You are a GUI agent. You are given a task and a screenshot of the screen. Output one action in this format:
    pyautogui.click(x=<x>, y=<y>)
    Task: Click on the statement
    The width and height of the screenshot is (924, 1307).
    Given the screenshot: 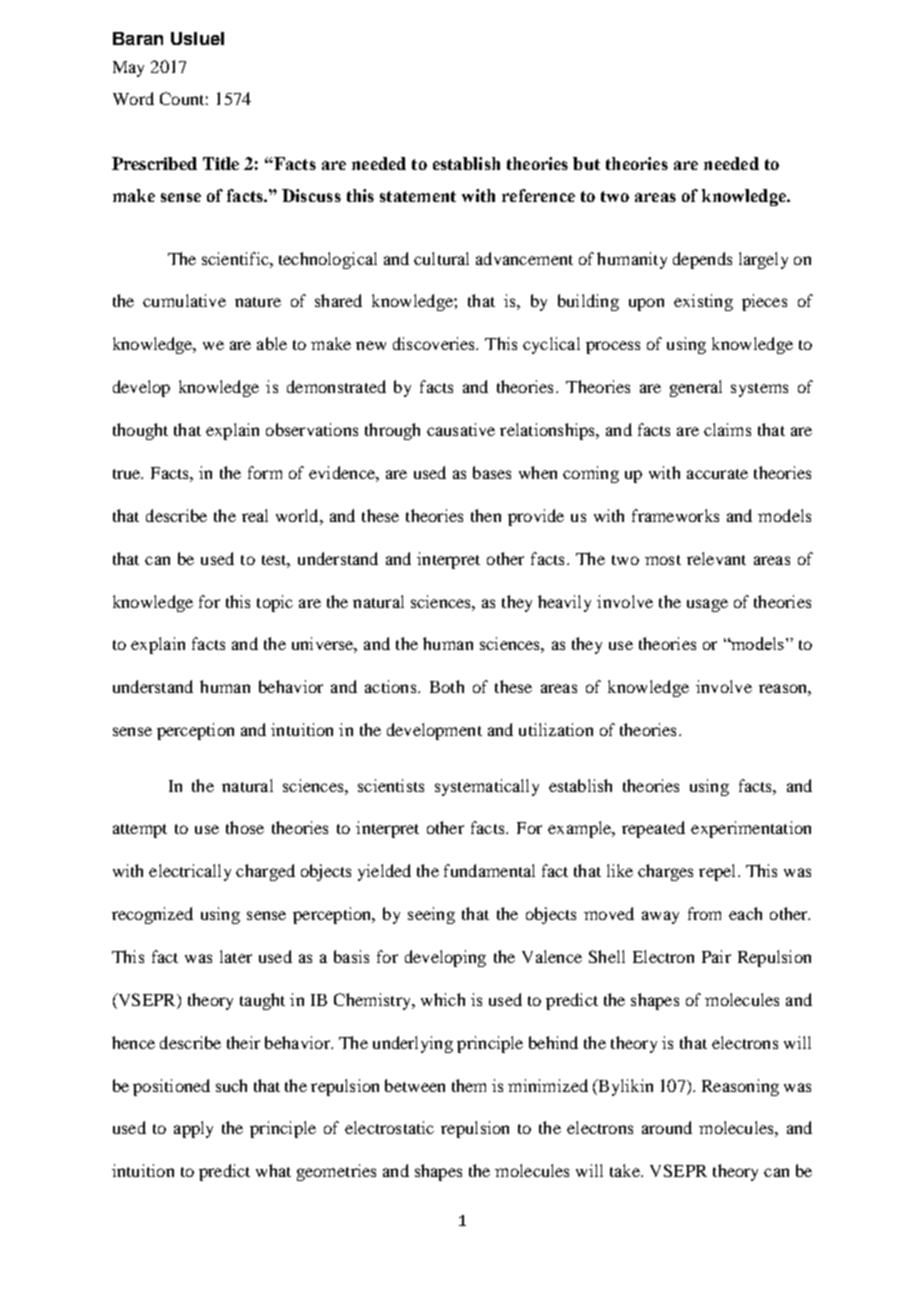 What is the action you would take?
    pyautogui.click(x=418, y=196)
